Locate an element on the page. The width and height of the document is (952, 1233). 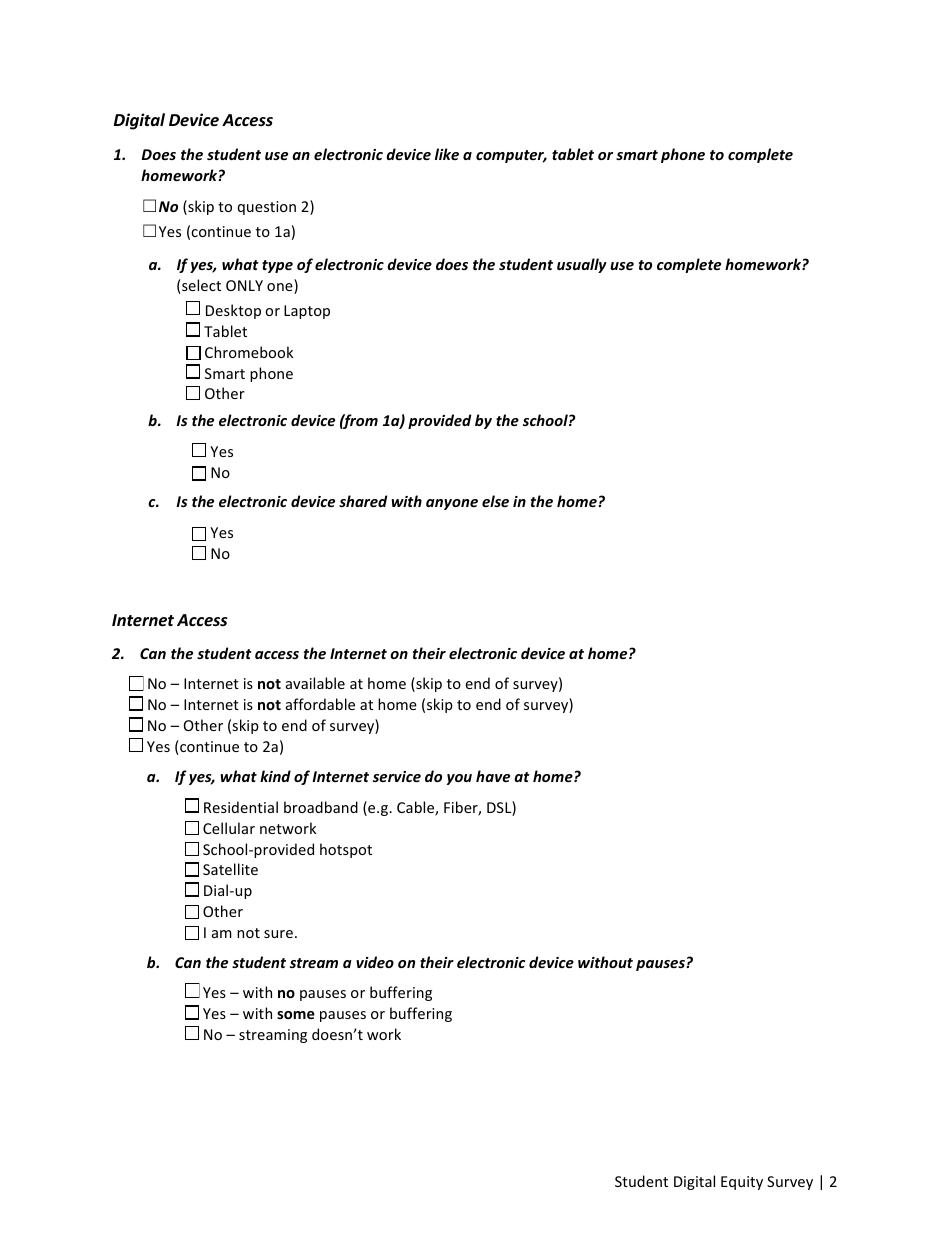
have is located at coordinates (493, 776).
